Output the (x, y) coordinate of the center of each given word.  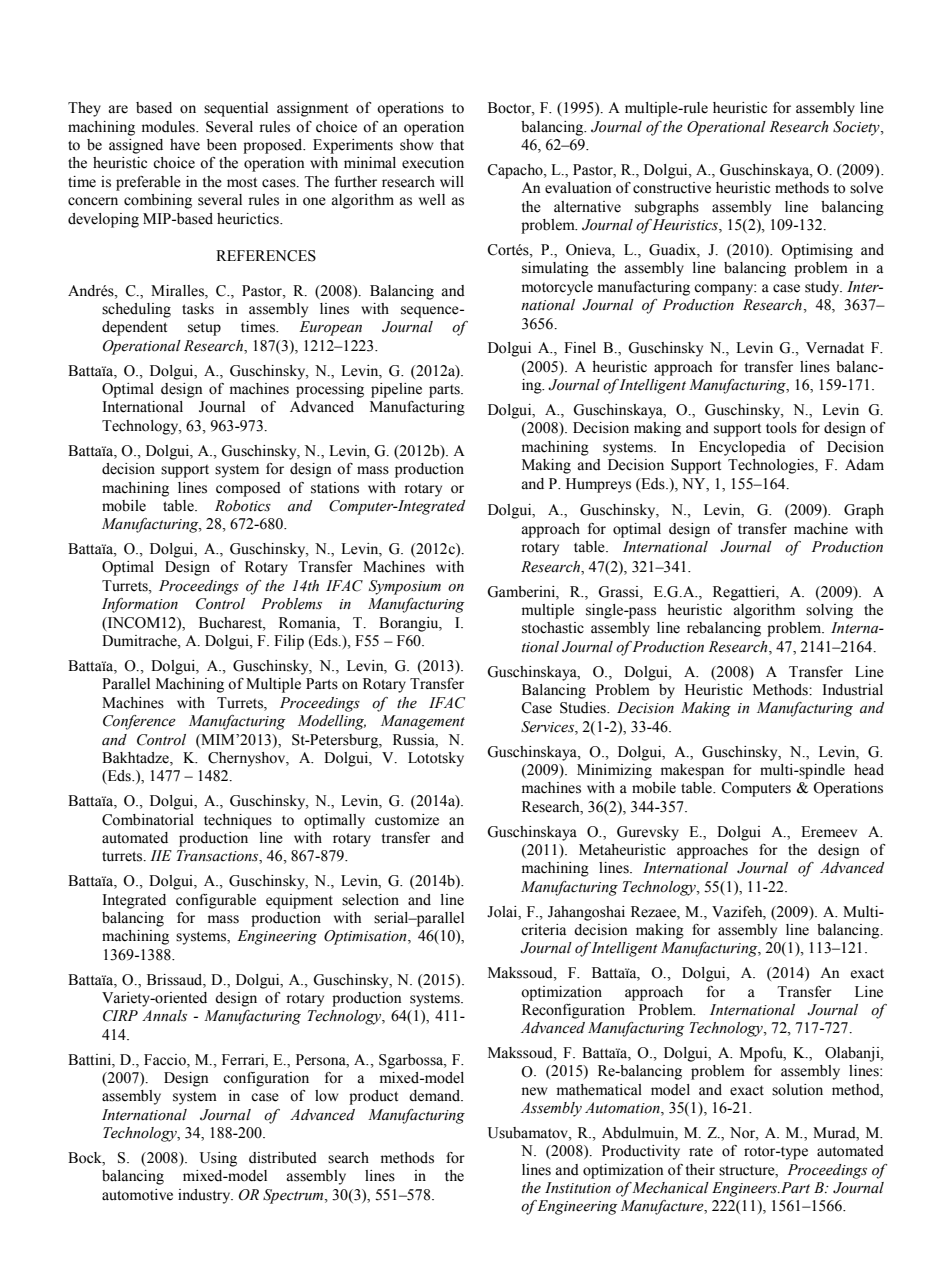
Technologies (772, 466)
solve (866, 188)
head (869, 770)
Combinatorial (148, 820)
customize (407, 820)
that (452, 144)
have (185, 145)
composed (248, 489)
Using (218, 1159)
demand (436, 1096)
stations (335, 488)
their (700, 1170)
